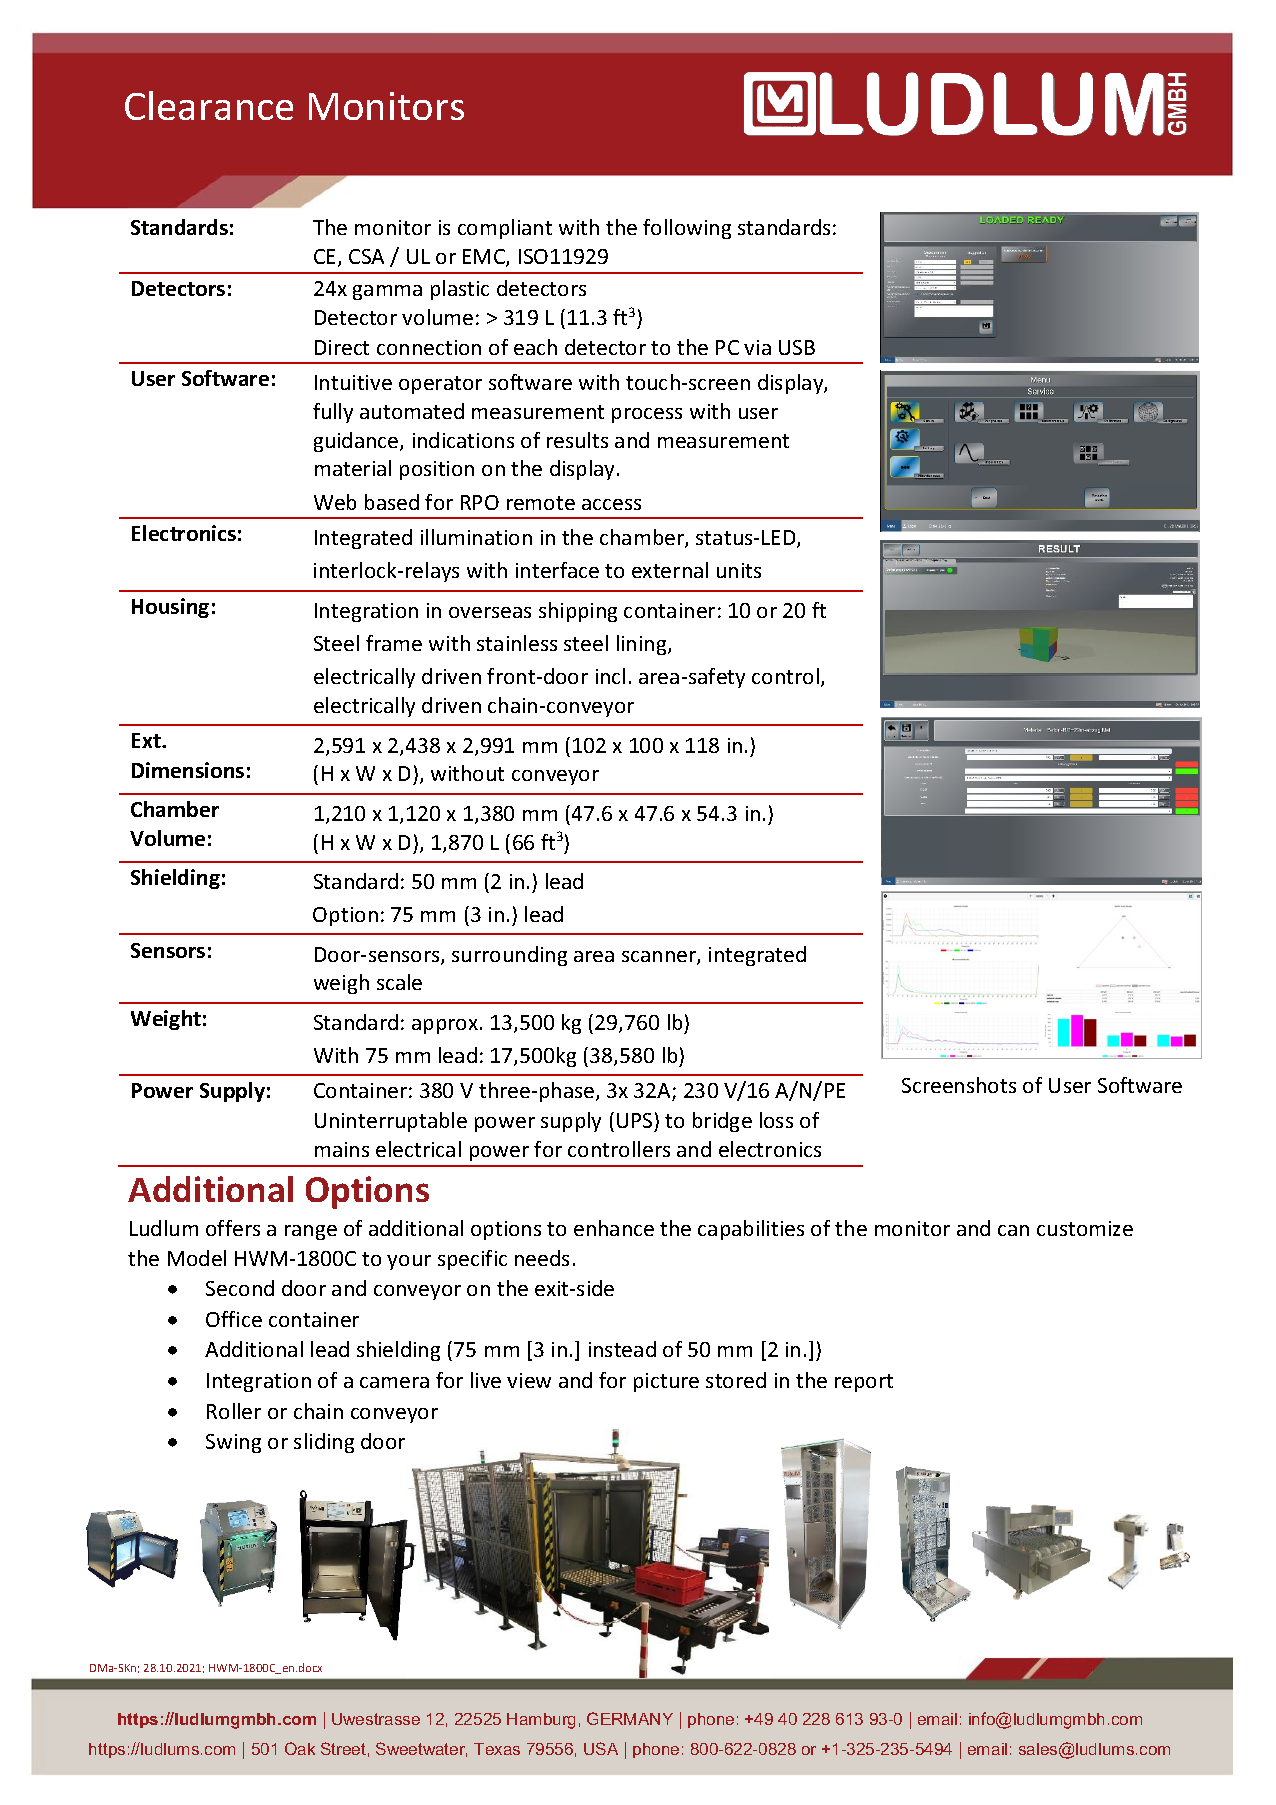 The image size is (1276, 1805). What do you see at coordinates (687, 229) in the screenshot?
I see `following` at bounding box center [687, 229].
